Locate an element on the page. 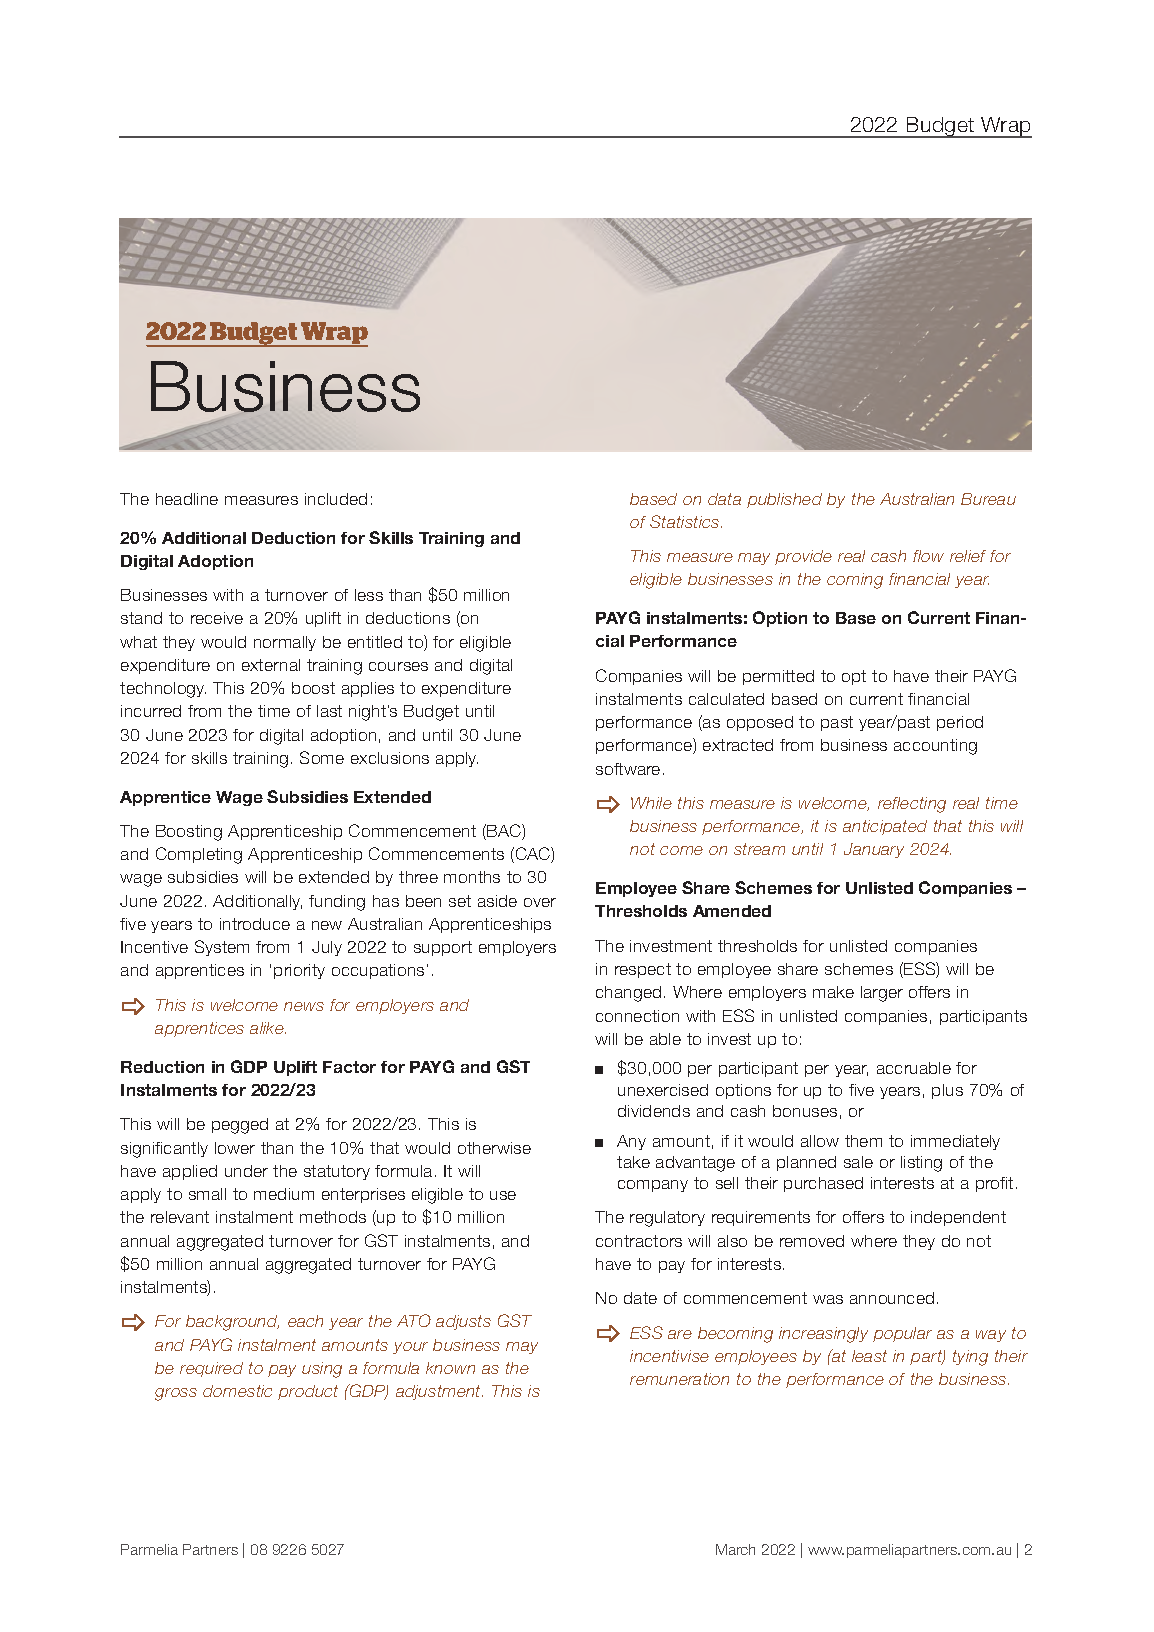 Image resolution: width=1154 pixels, height=1632 pixels. Statistics is located at coordinates (686, 521).
